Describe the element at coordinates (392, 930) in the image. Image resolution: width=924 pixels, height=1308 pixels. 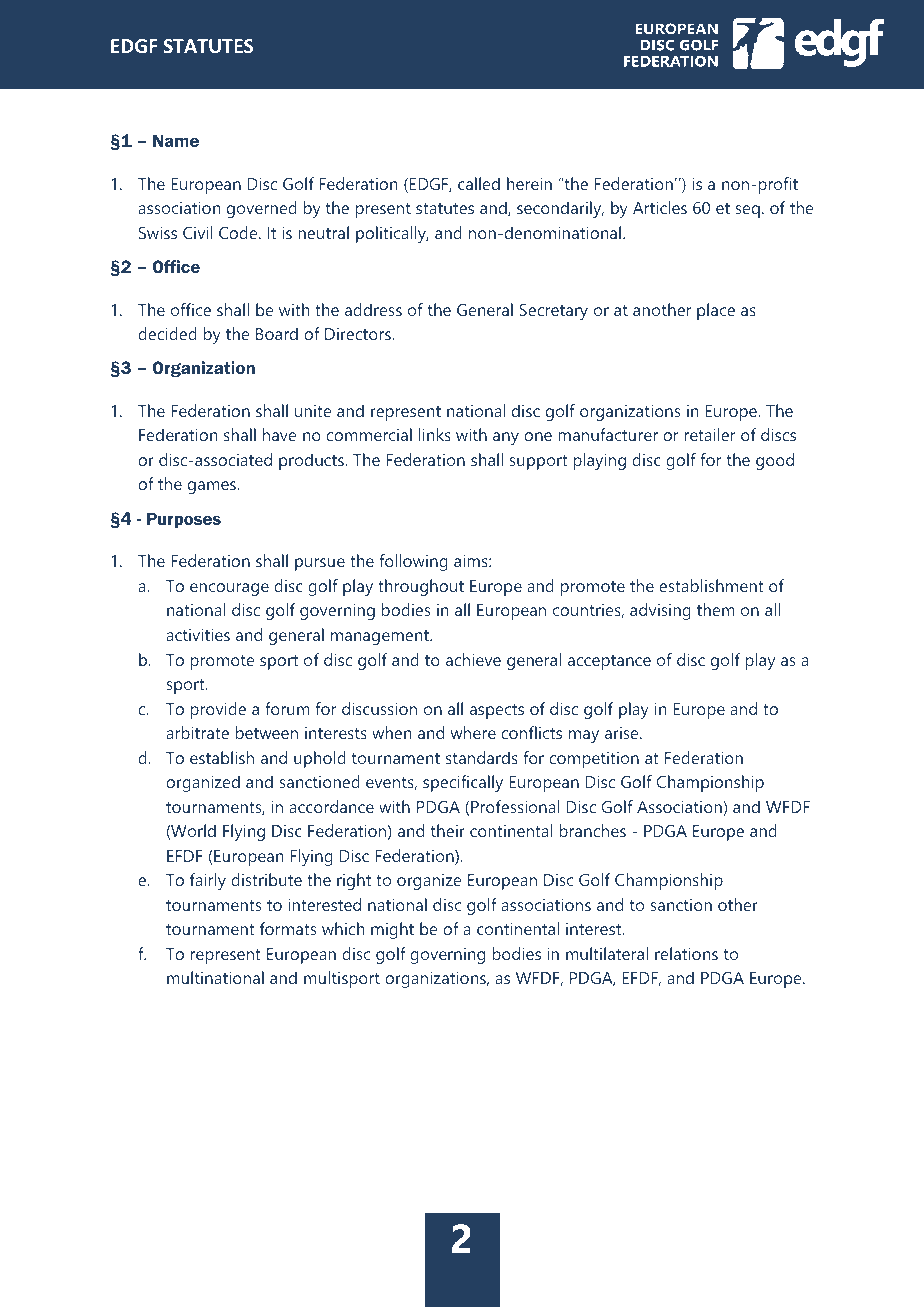
I see `might` at that location.
